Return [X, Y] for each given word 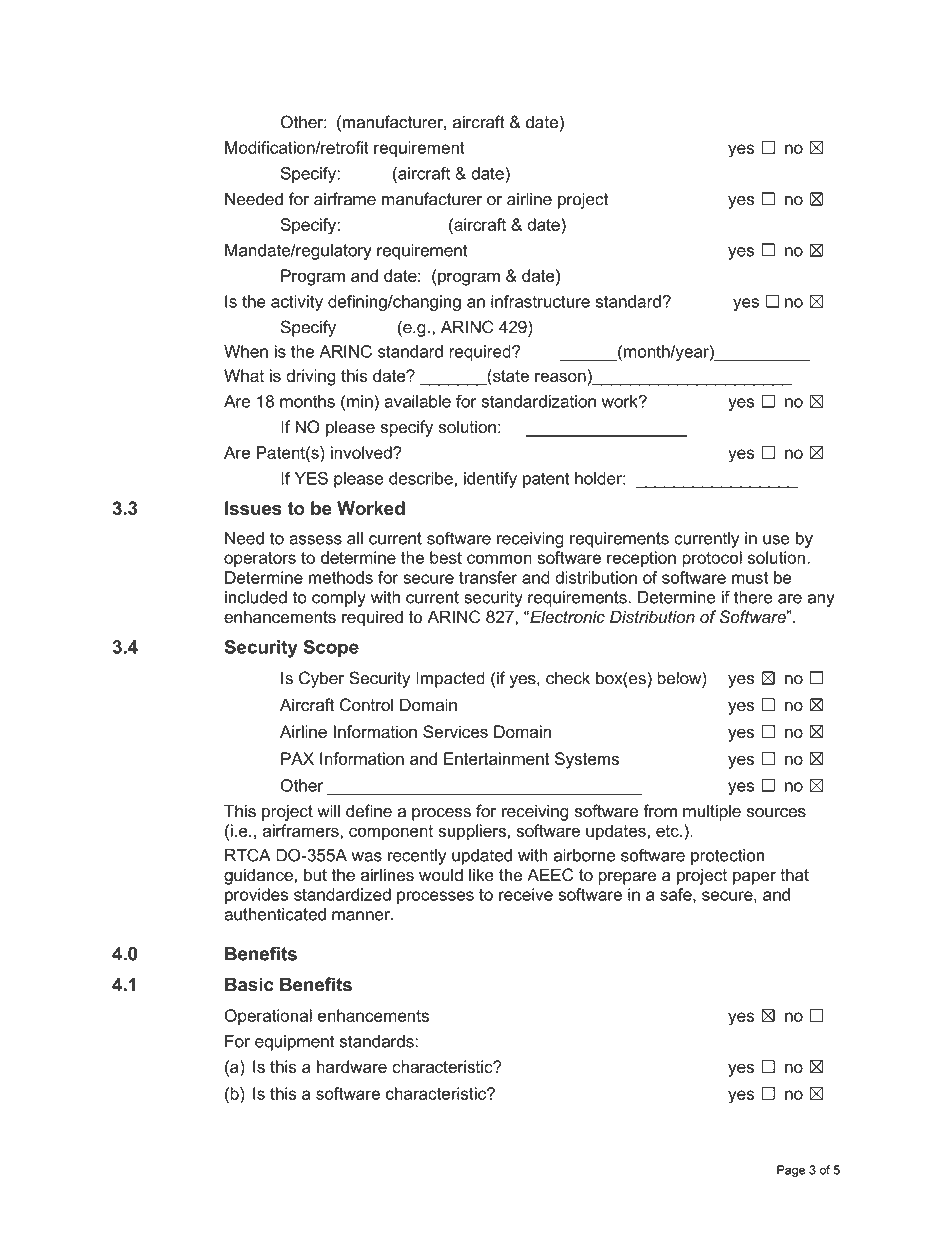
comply [339, 599]
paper [754, 878]
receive [526, 894]
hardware [352, 1066]
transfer [488, 577]
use [776, 540]
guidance [258, 876]
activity [297, 303]
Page [791, 1171]
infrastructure [540, 301]
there [753, 597]
